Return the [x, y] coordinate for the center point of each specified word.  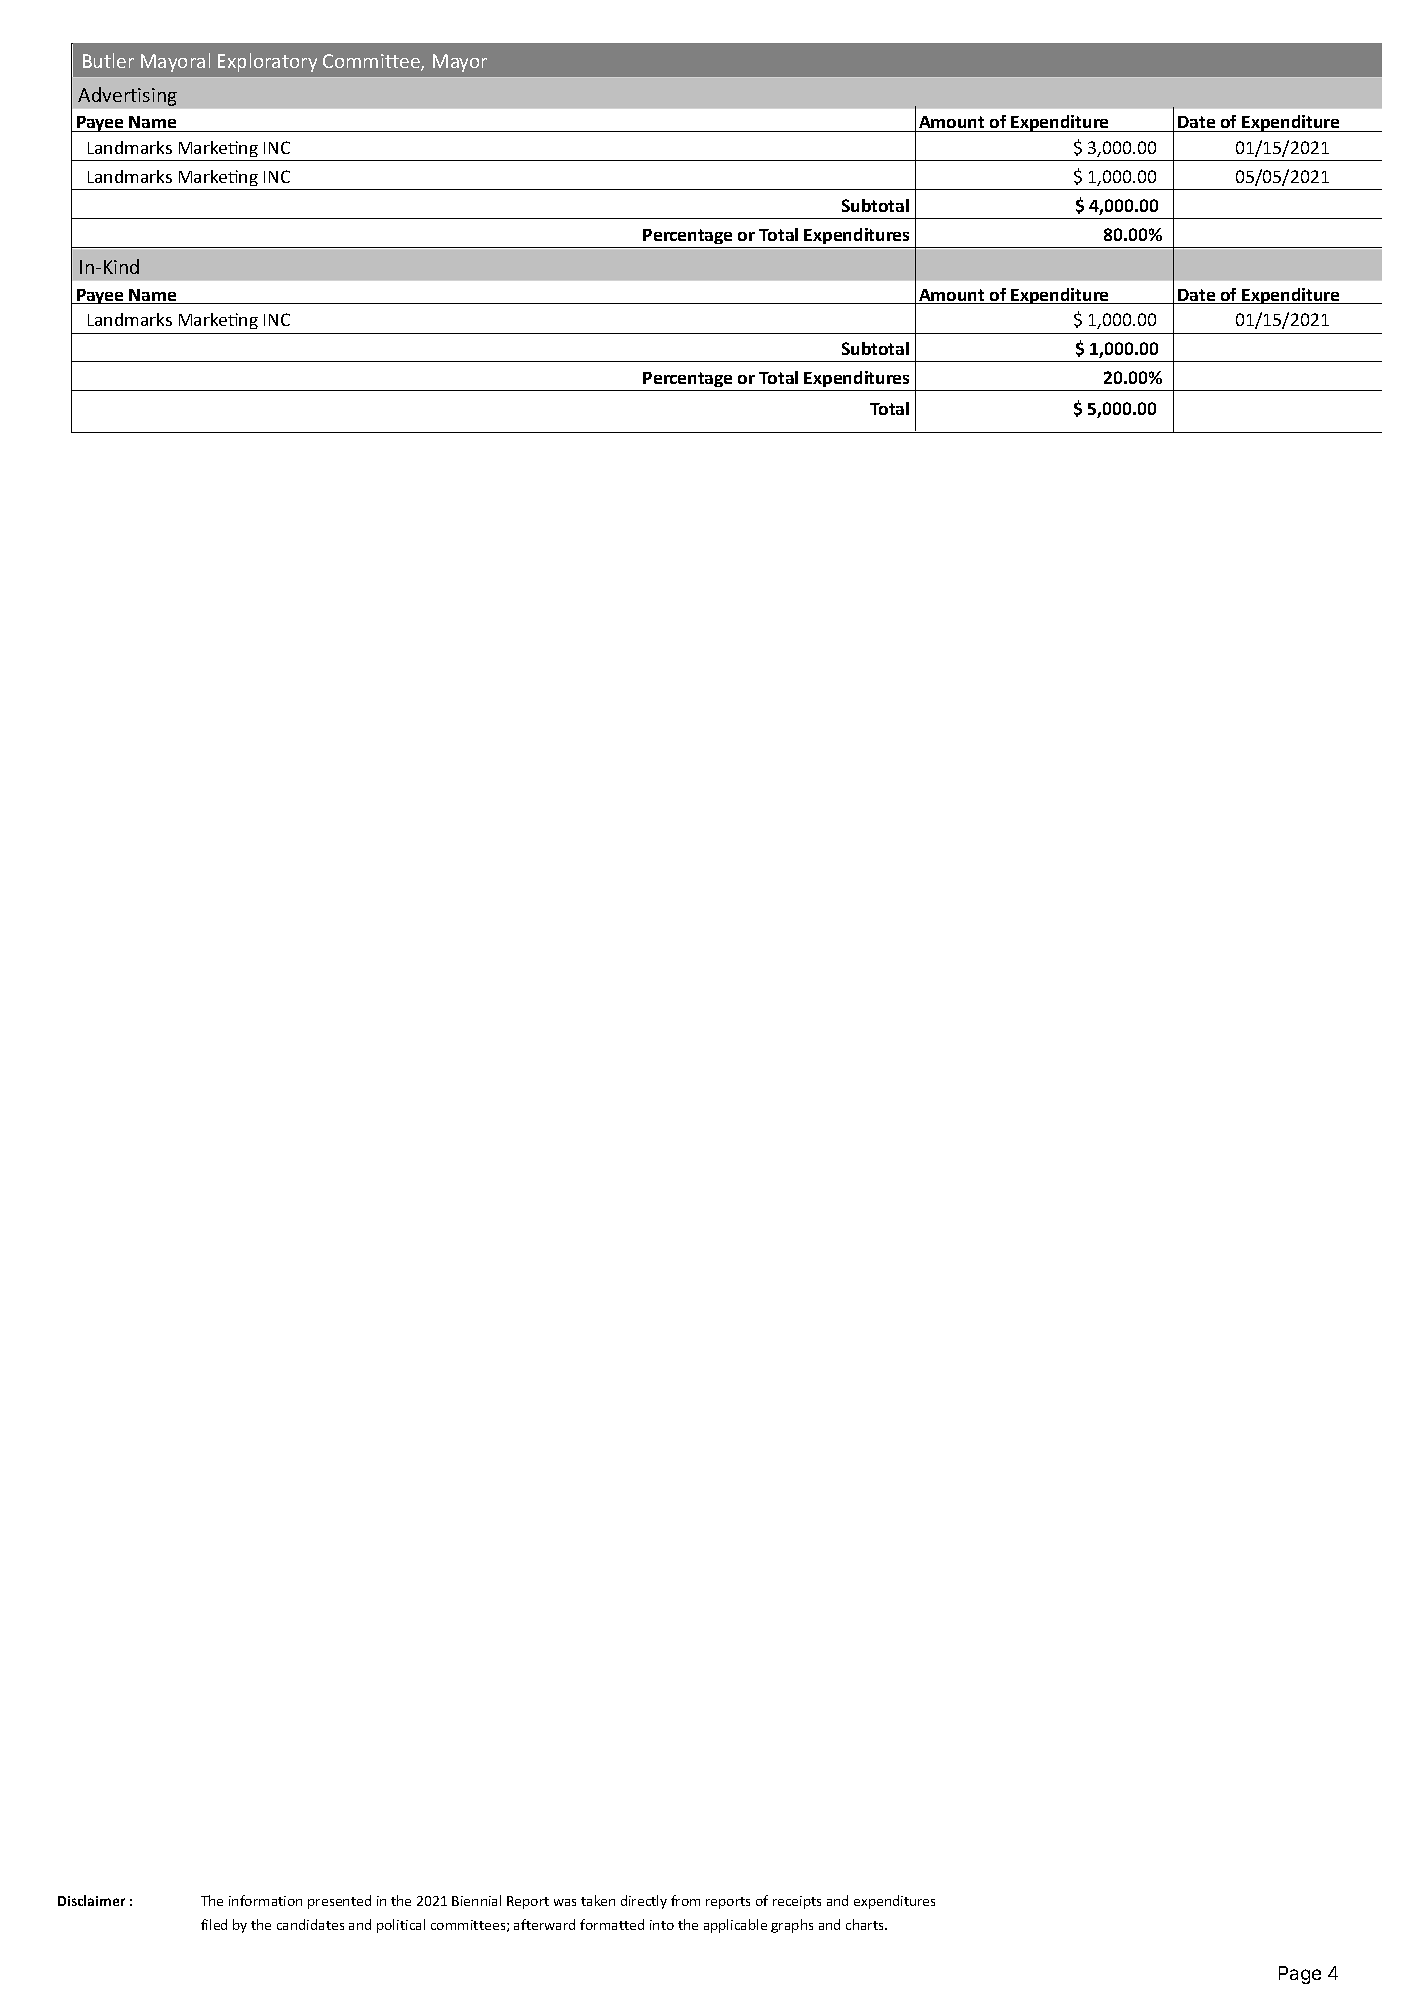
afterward [544, 1924]
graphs [792, 1926]
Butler [108, 60]
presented [339, 1902]
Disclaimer [91, 1900]
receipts [797, 1902]
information [265, 1900]
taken [598, 1900]
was [565, 1902]
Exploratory [267, 62]
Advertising [127, 96]
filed [214, 1924]
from [685, 1900]
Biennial [476, 1900]
